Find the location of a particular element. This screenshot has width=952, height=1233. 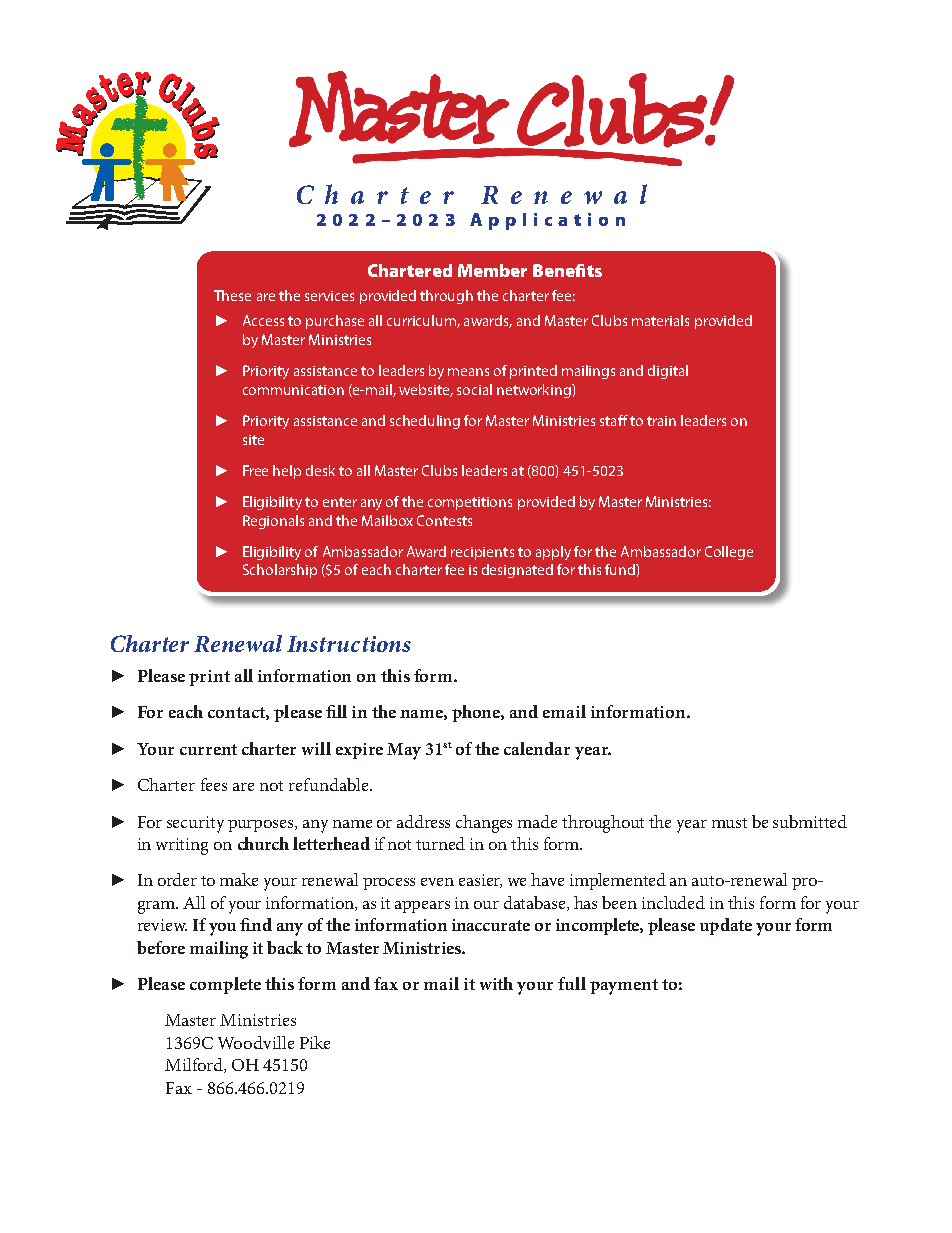

included is located at coordinates (673, 902).
